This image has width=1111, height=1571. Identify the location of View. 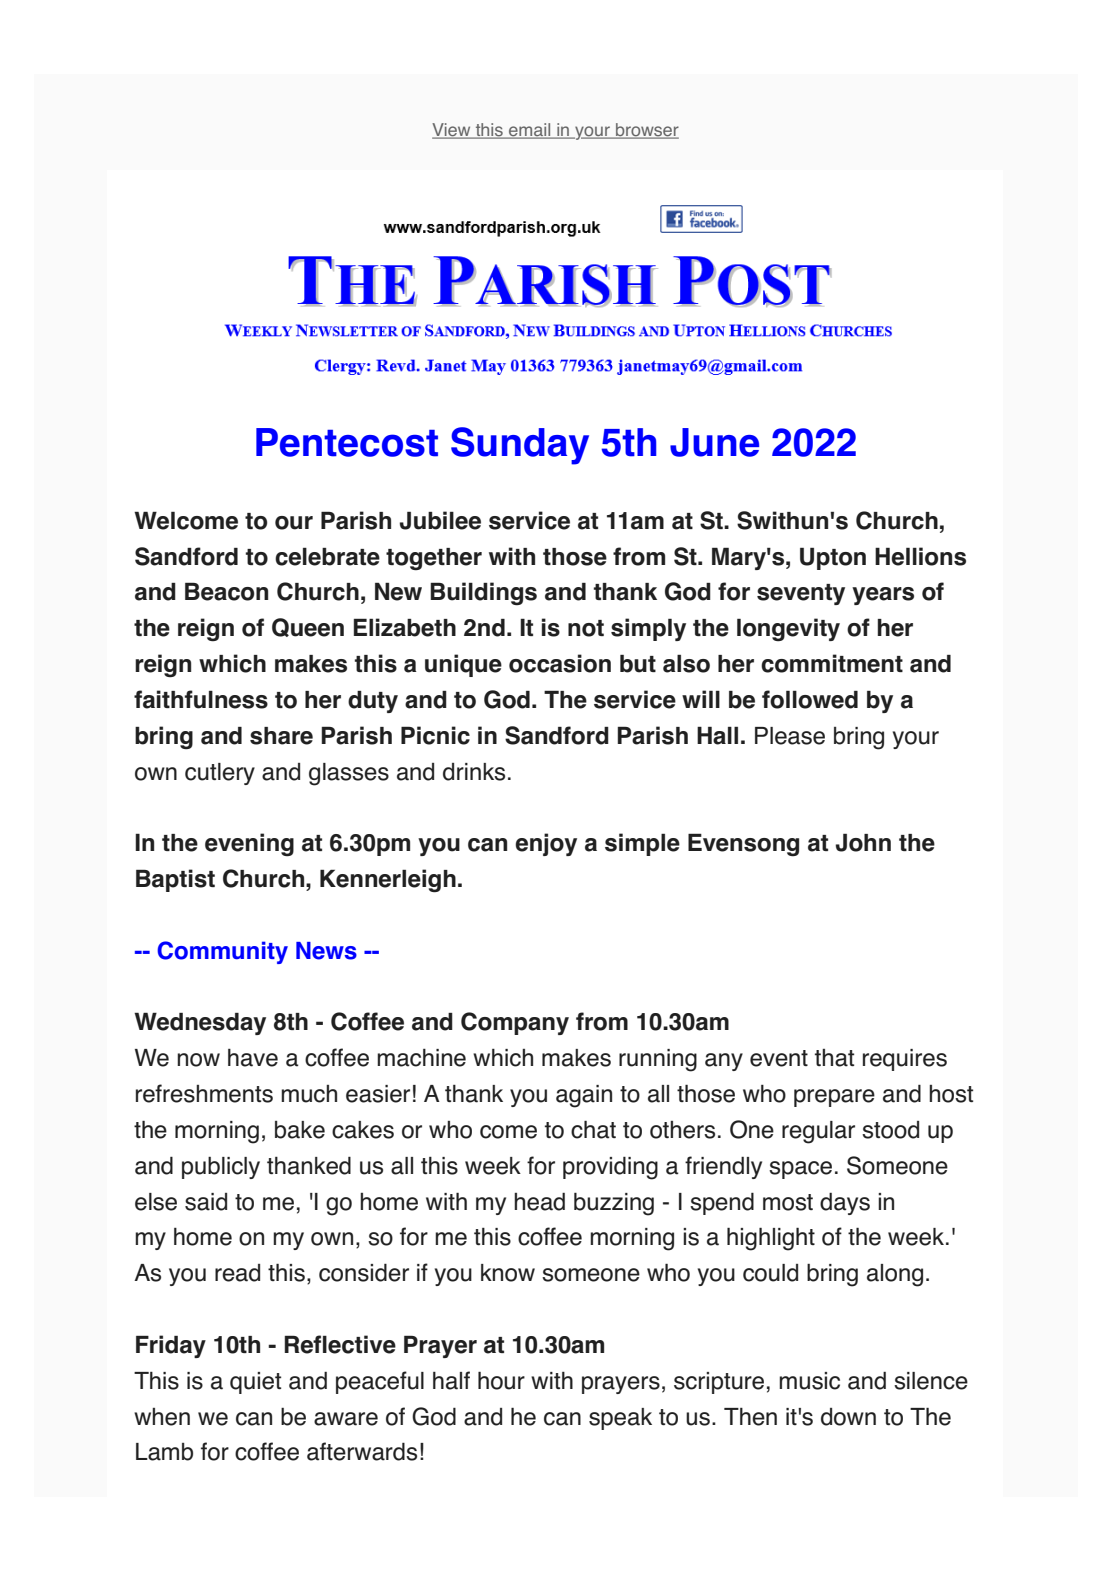
(452, 131).
